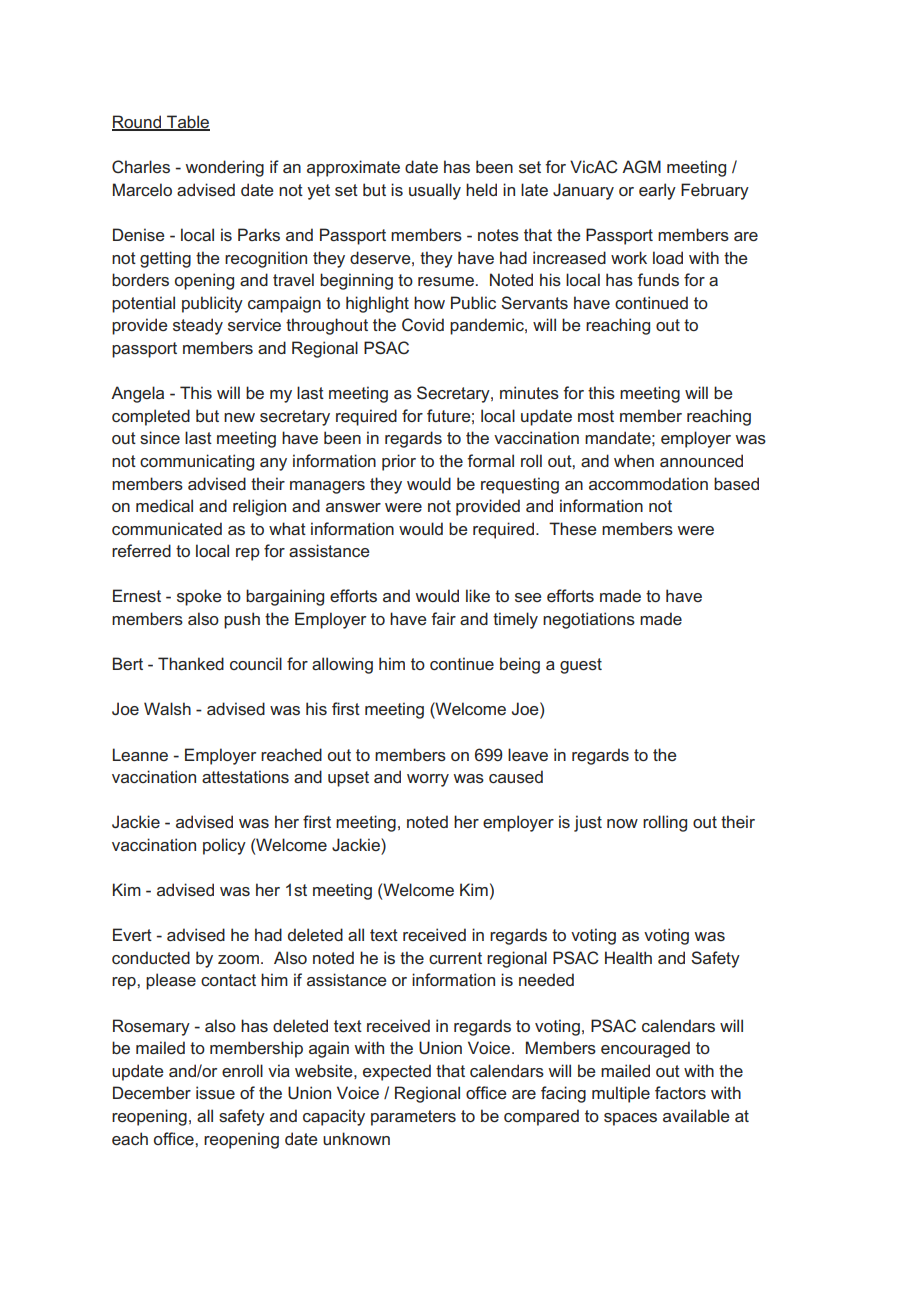  What do you see at coordinates (435, 191) in the document?
I see `usually` at bounding box center [435, 191].
